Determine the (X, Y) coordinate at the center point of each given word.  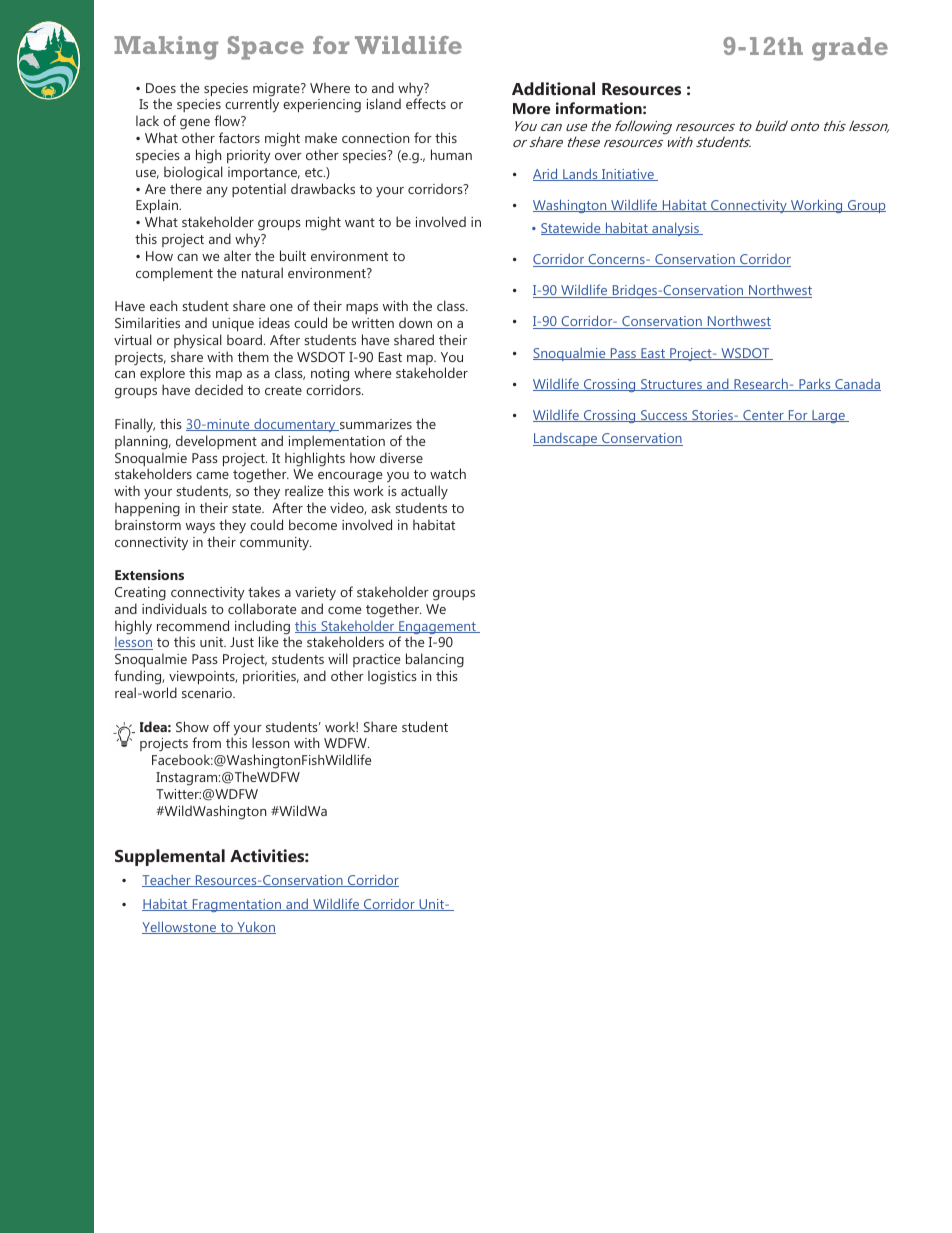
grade (850, 49)
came (212, 475)
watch (448, 473)
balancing (435, 662)
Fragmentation (237, 905)
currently (252, 105)
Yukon (255, 927)
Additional (553, 88)
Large (828, 416)
